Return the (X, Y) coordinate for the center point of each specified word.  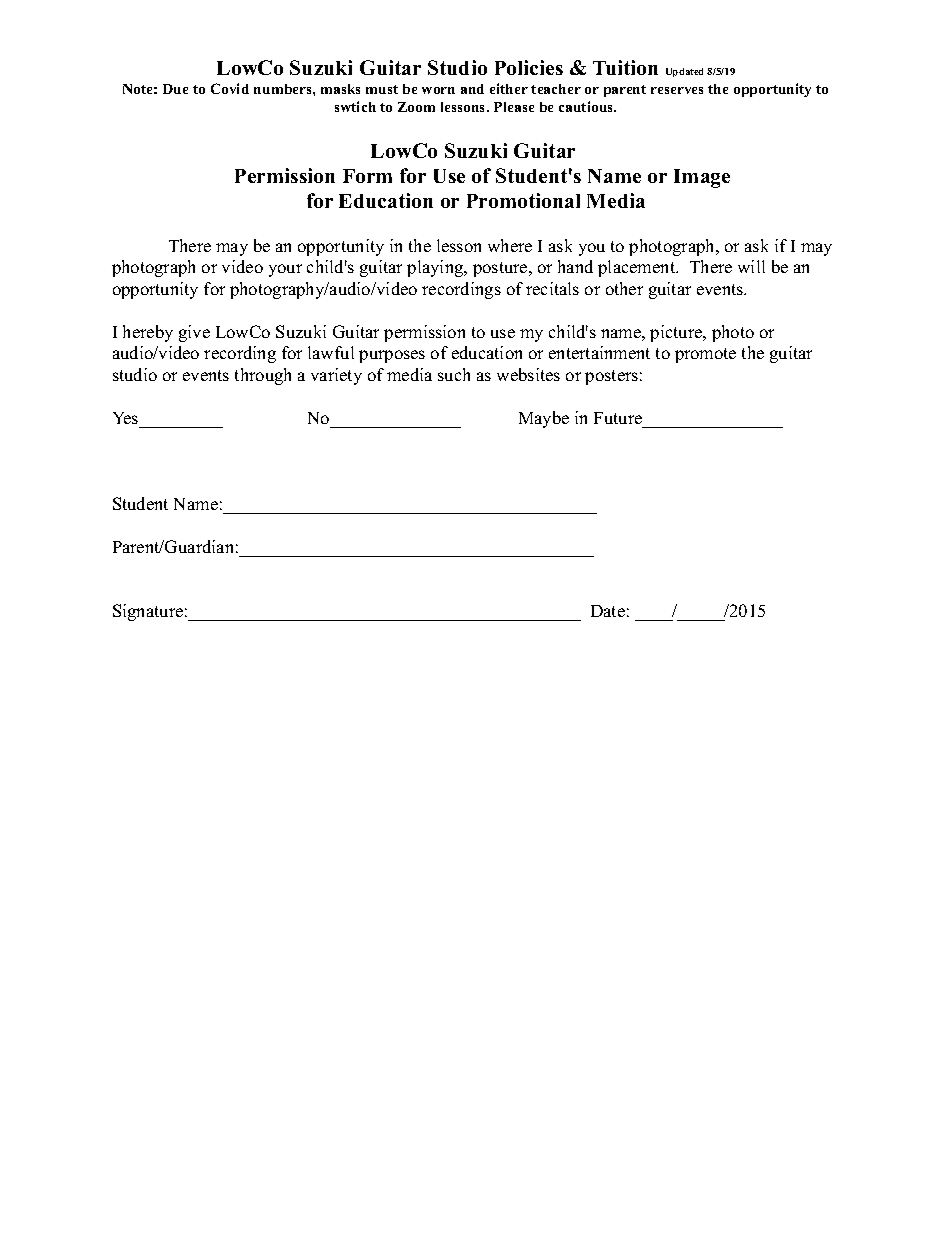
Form (367, 176)
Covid (230, 88)
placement (638, 268)
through (263, 376)
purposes (392, 356)
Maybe (544, 419)
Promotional (523, 200)
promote (705, 355)
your (285, 270)
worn (438, 90)
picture (677, 333)
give (194, 333)
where (510, 245)
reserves (677, 90)
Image (702, 178)
